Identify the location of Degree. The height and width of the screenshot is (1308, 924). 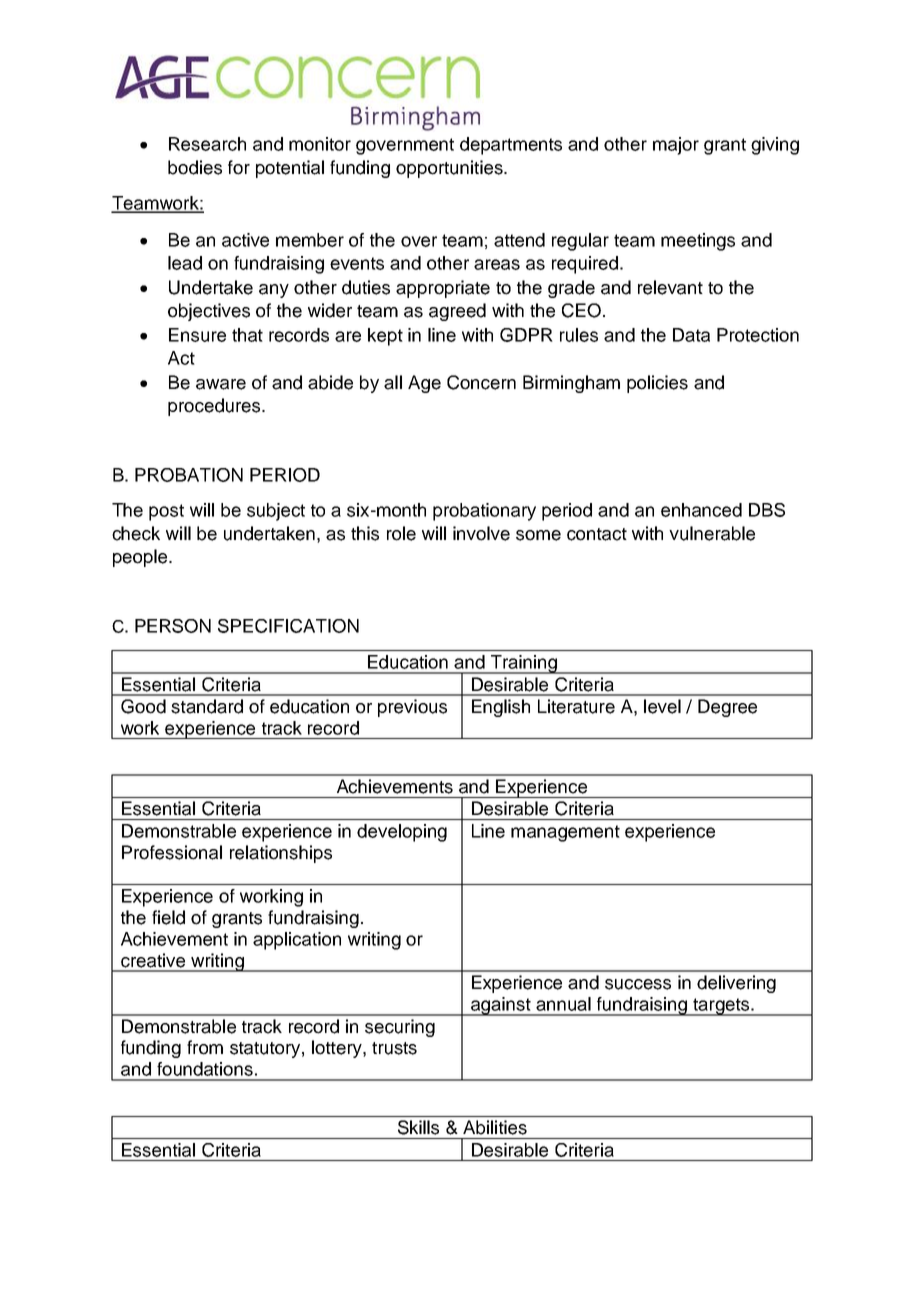
(727, 708).
